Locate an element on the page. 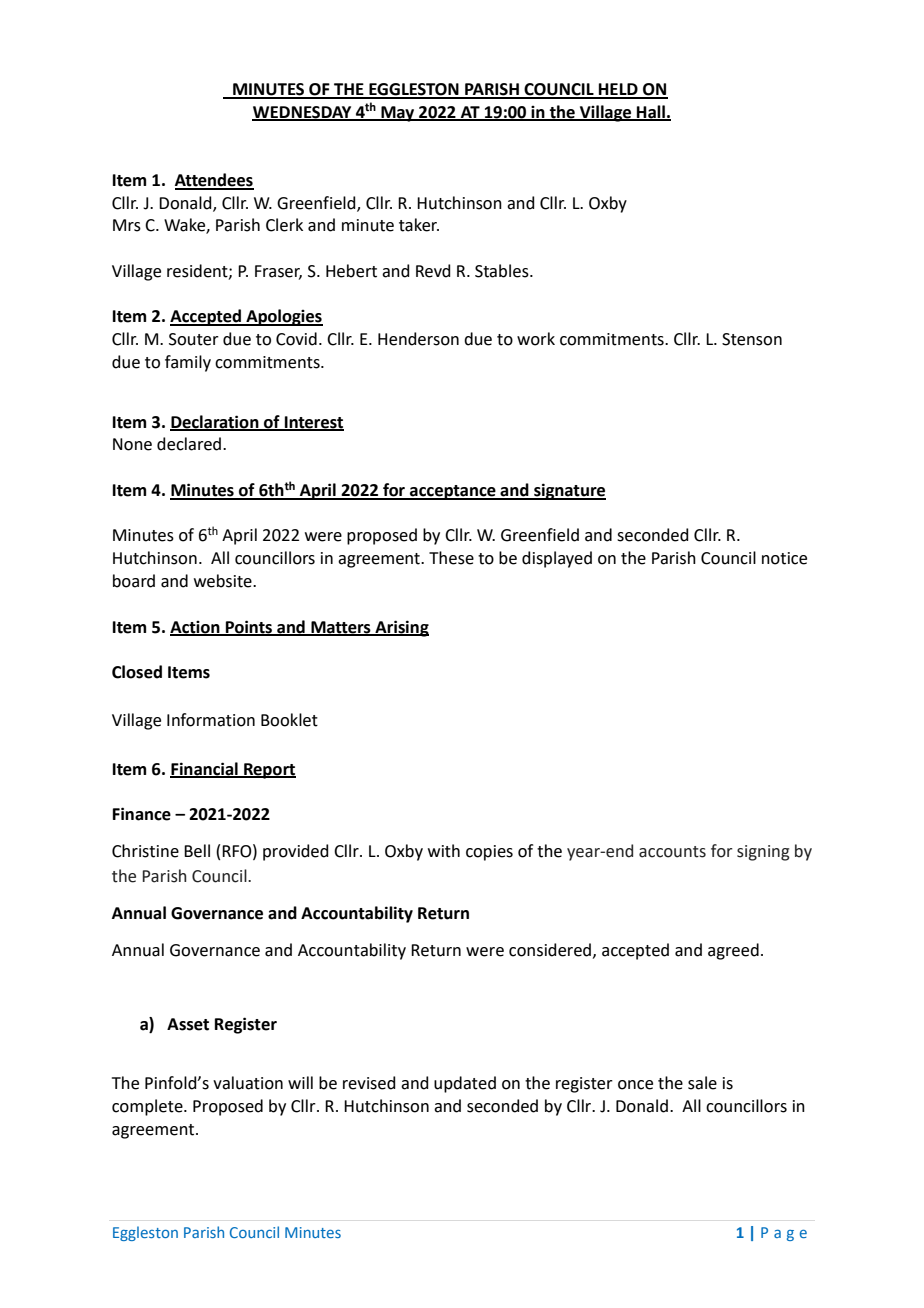 This image has height=1308, width=924. notice is located at coordinates (784, 558).
